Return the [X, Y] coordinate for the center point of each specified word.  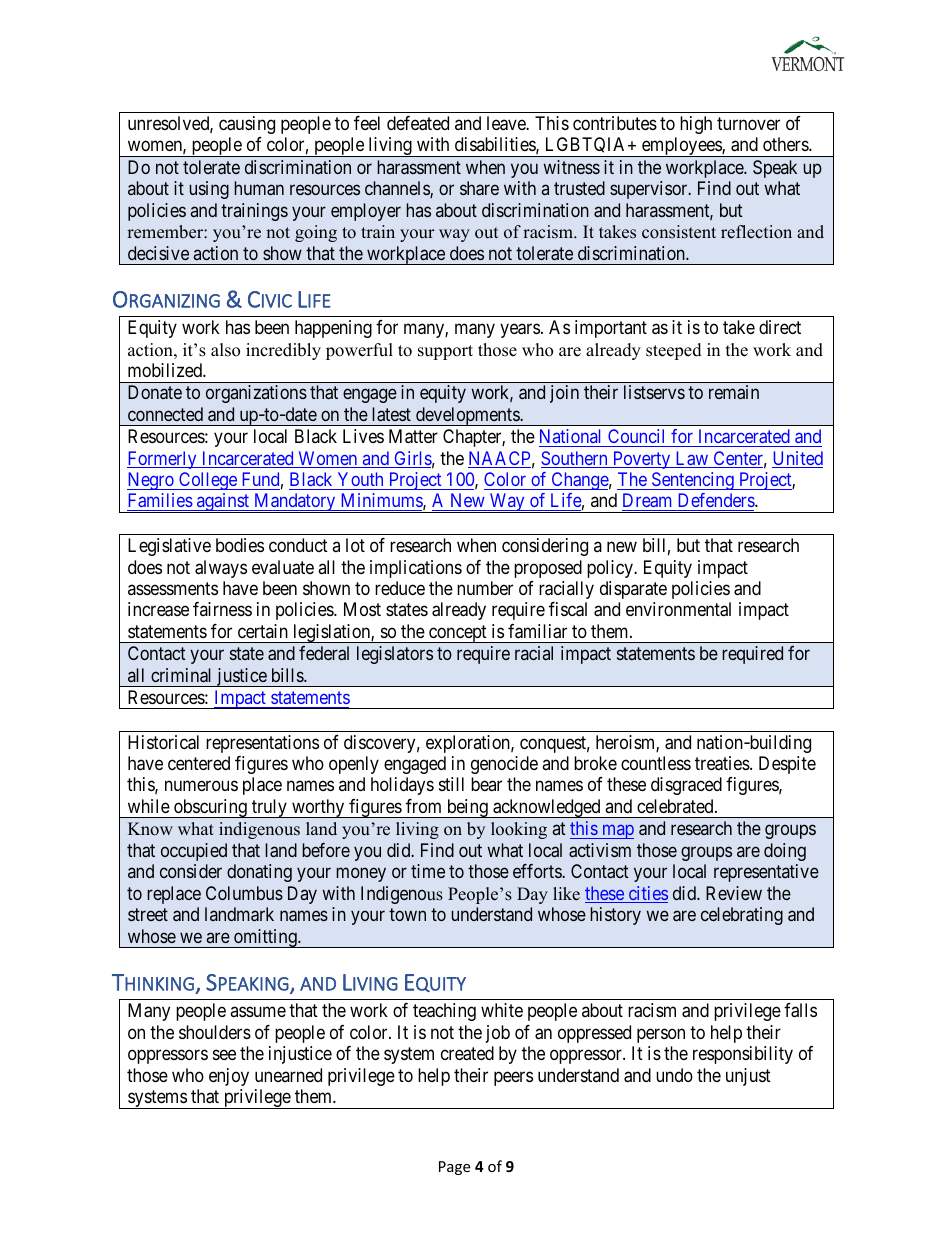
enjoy [229, 1077]
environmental [678, 609]
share [479, 188]
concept [458, 634]
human [259, 188]
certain [263, 631]
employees [681, 147]
